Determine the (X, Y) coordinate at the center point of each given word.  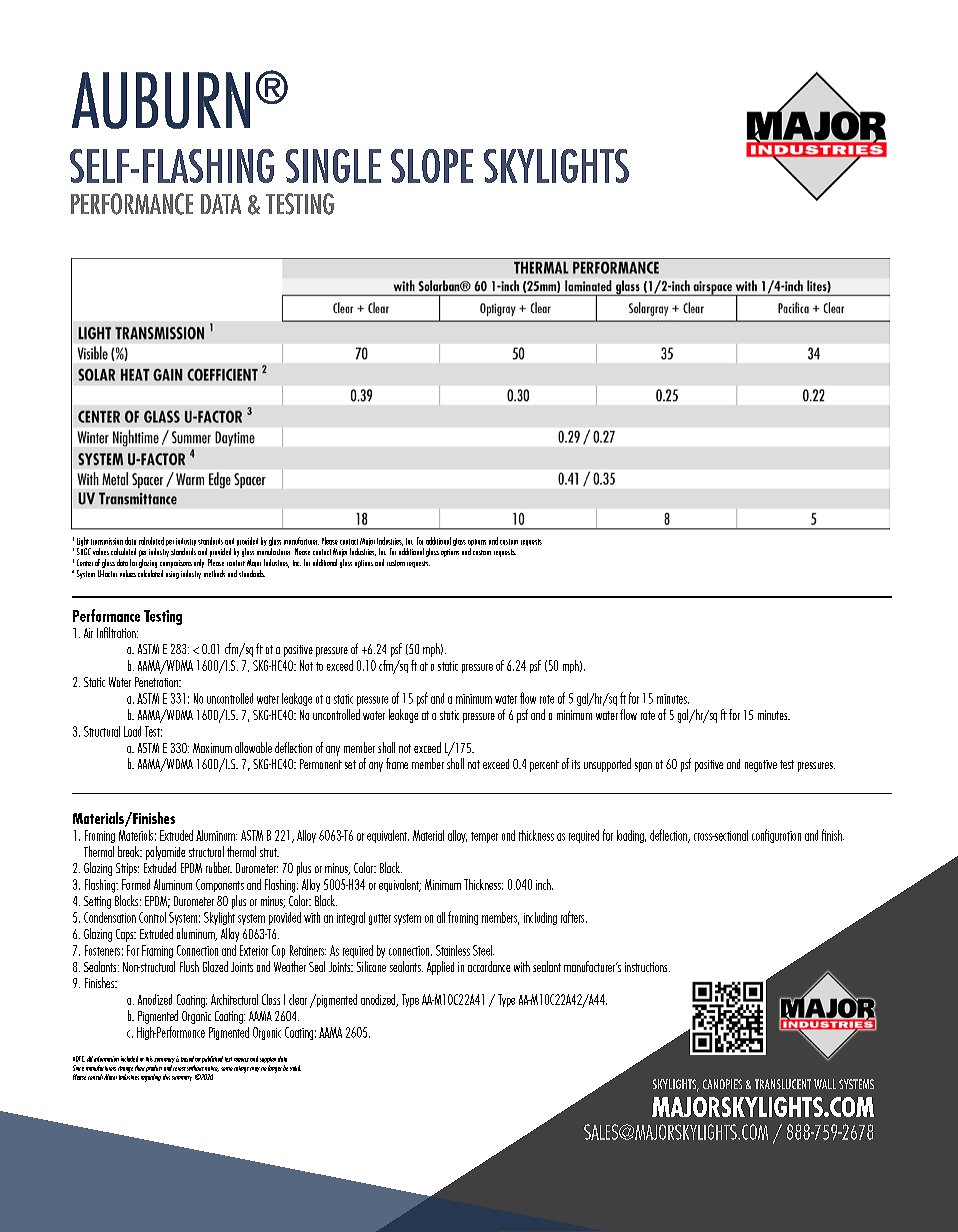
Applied (440, 968)
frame (397, 763)
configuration (776, 836)
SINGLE (333, 166)
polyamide (165, 853)
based (187, 1059)
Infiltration (117, 632)
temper (484, 837)
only (199, 563)
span (643, 767)
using (172, 575)
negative (761, 766)
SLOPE (432, 166)
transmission (107, 541)
